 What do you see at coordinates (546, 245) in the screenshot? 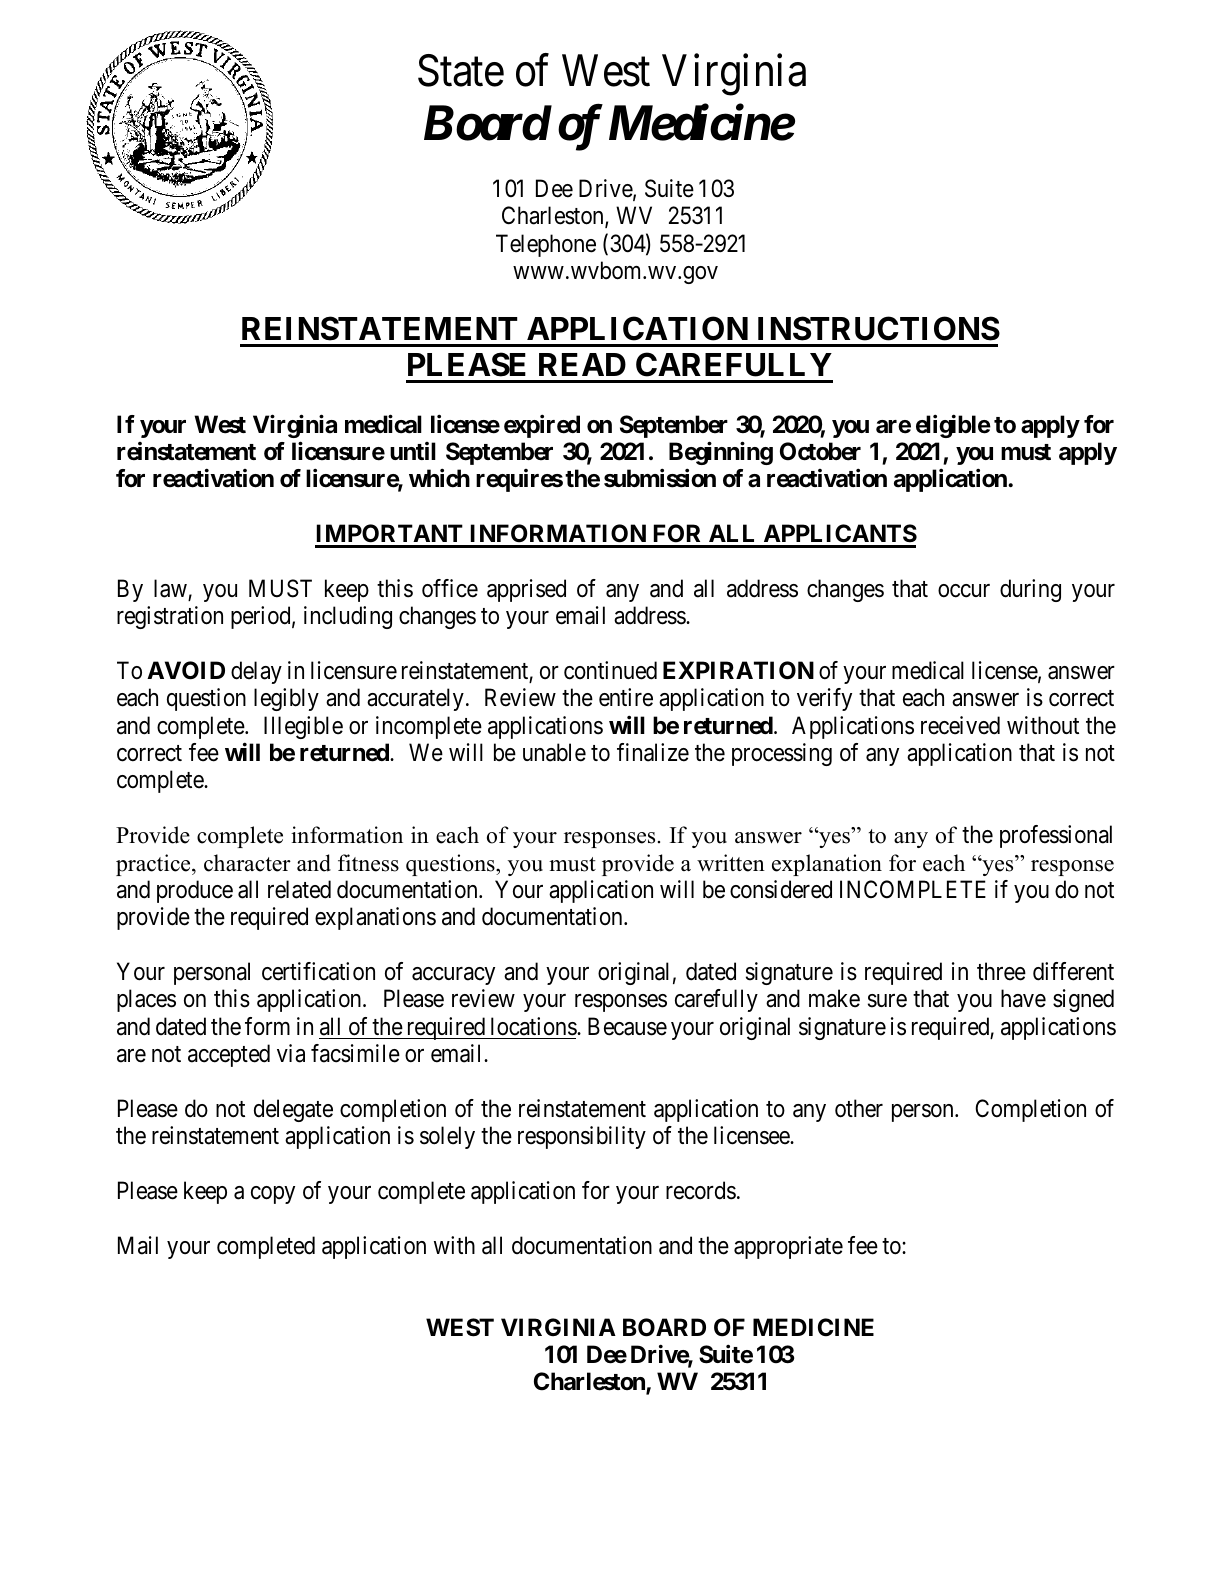
I see `Telephone` at bounding box center [546, 245].
